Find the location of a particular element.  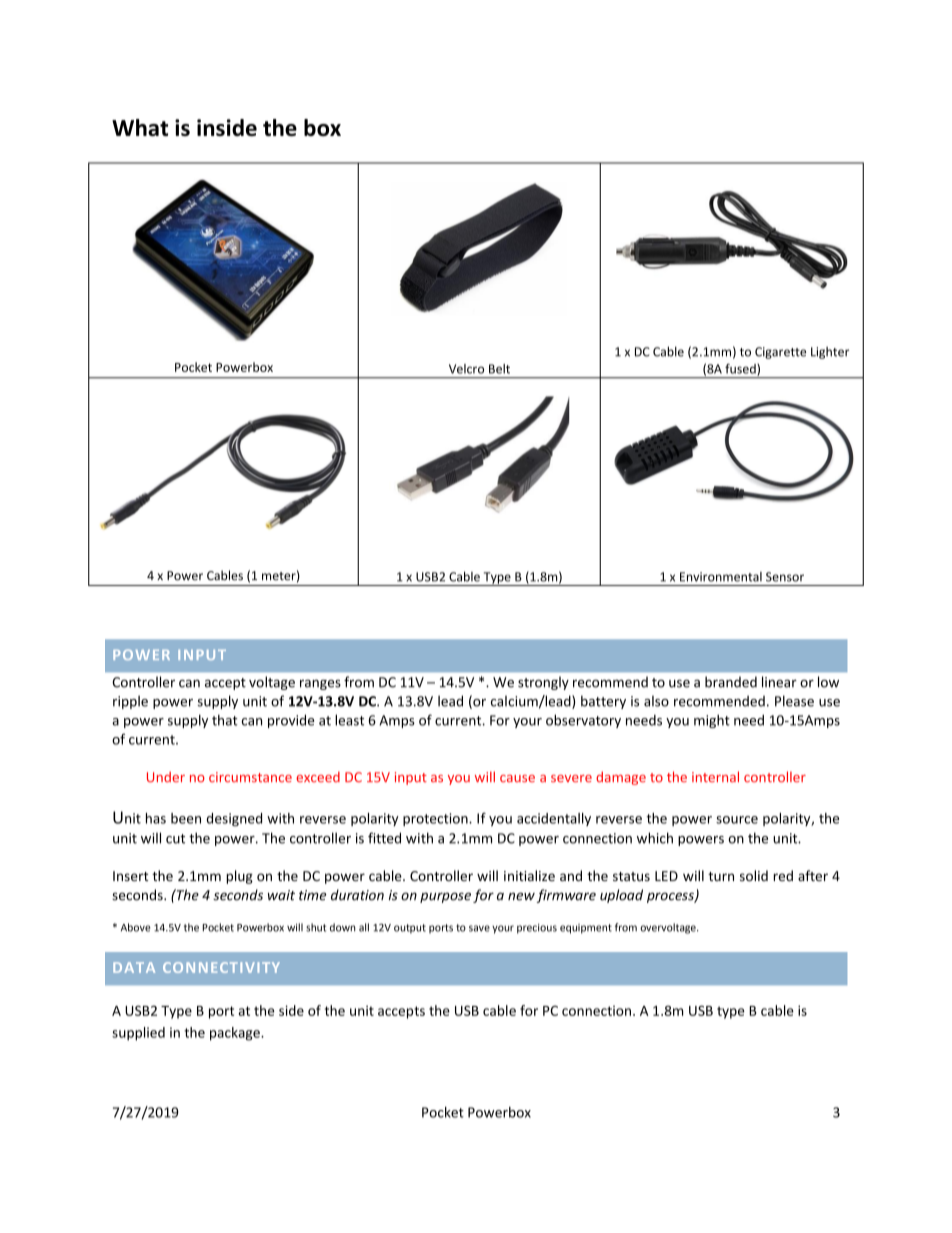

Cigarette is located at coordinates (780, 353).
